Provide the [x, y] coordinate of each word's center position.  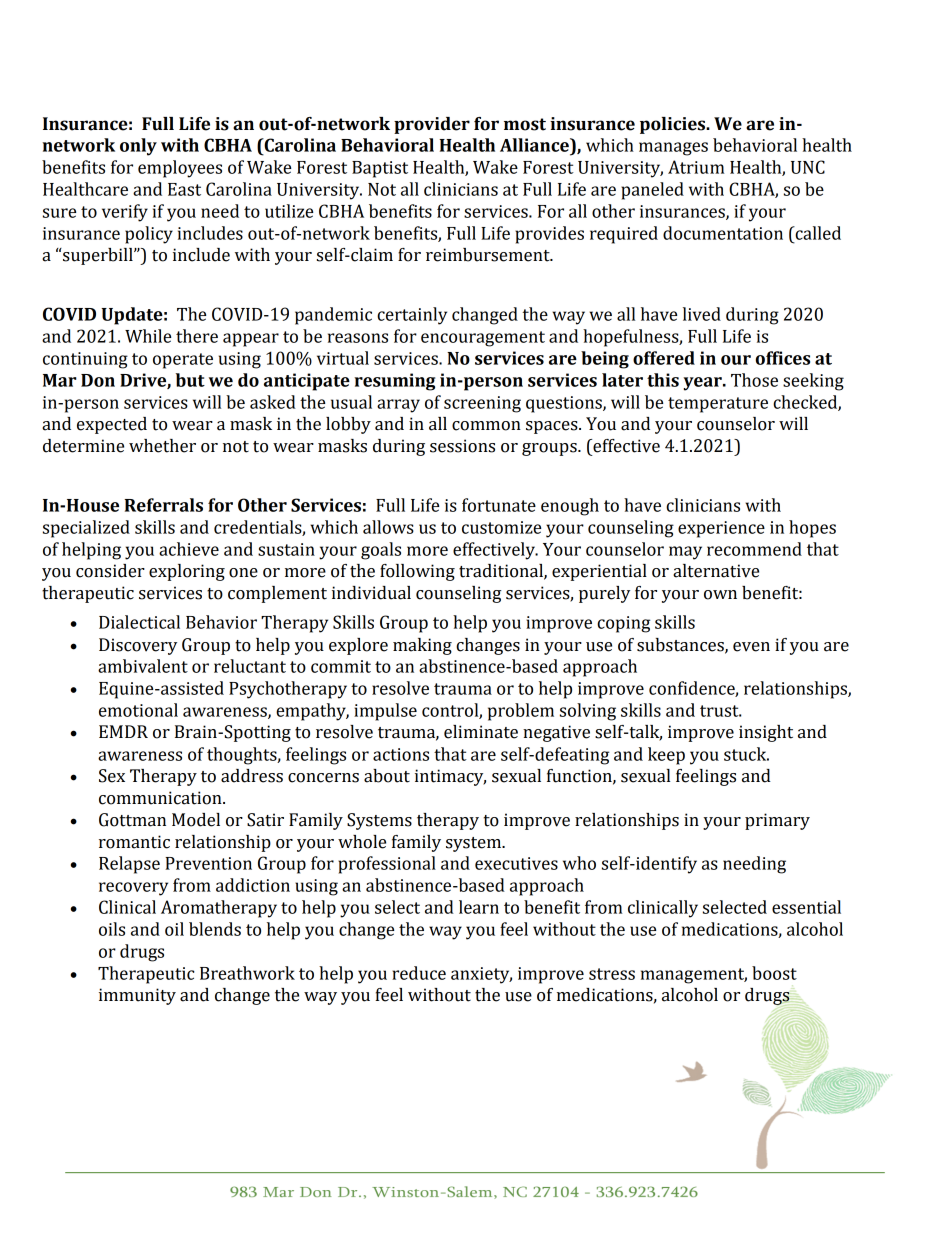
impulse [385, 712]
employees [180, 169]
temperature [718, 405]
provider [432, 125]
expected [112, 425]
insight [766, 733]
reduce [419, 973]
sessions [462, 446]
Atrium [696, 167]
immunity [137, 996]
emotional [138, 710]
